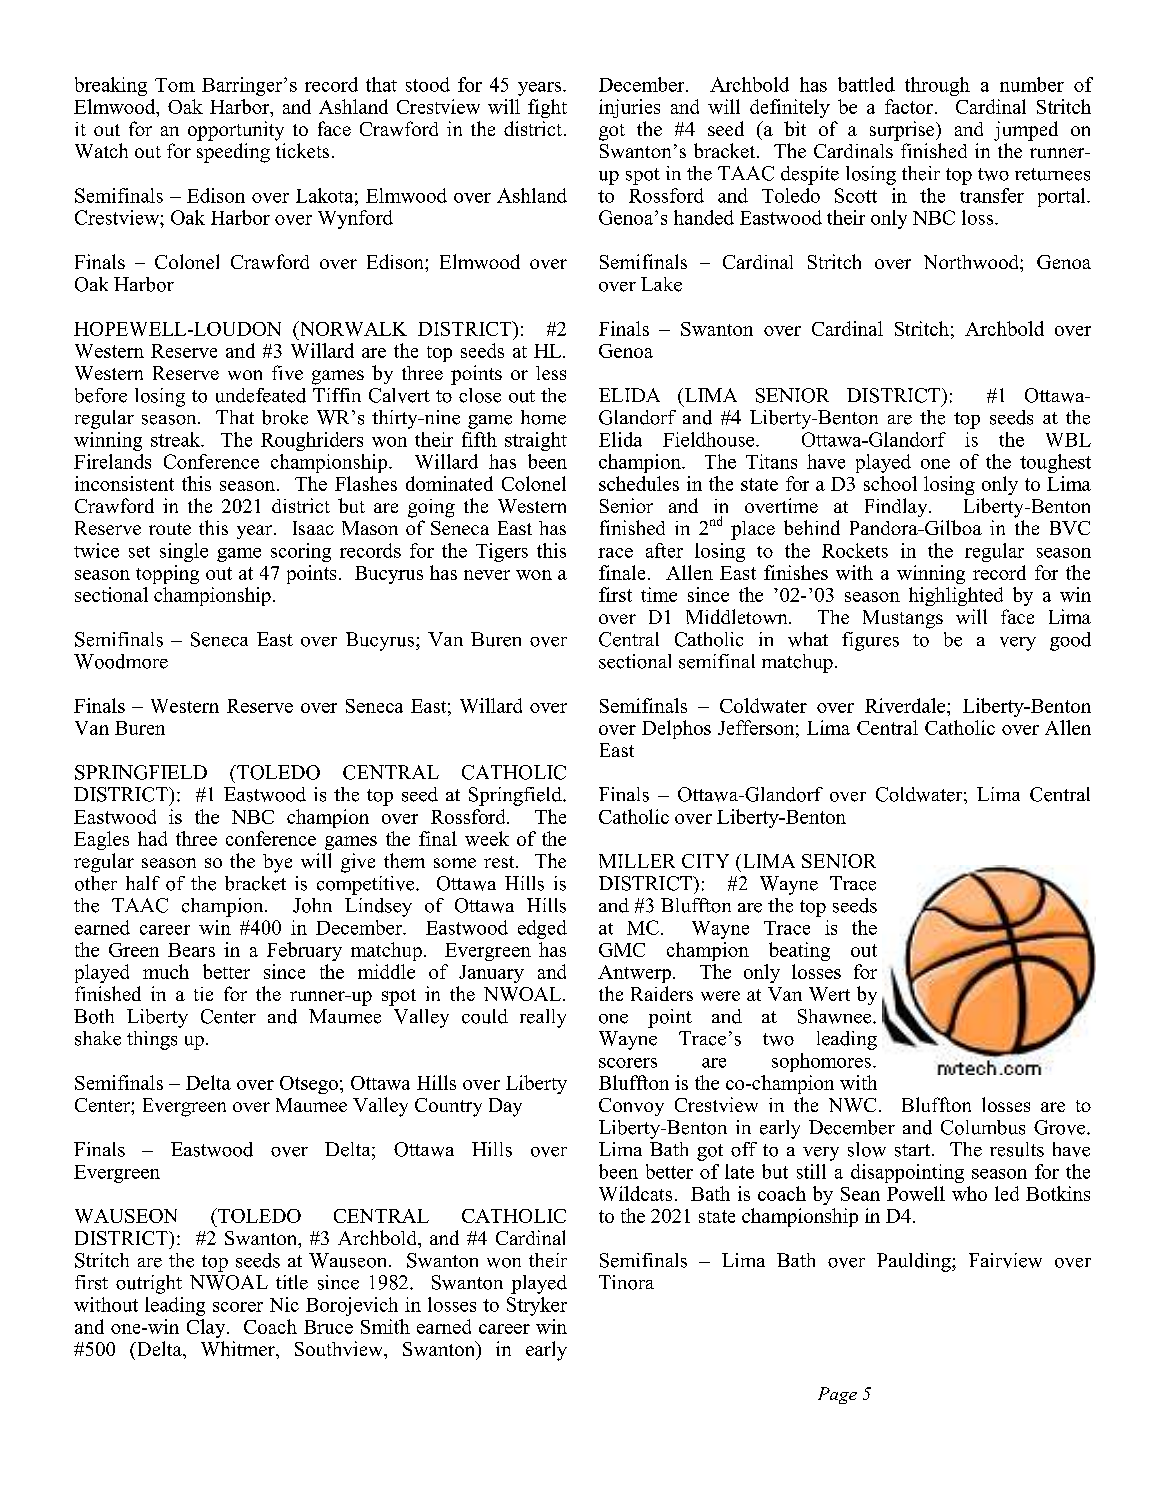 This document has height=1508, width=1165. What do you see at coordinates (837, 1395) in the document?
I see `Page` at bounding box center [837, 1395].
